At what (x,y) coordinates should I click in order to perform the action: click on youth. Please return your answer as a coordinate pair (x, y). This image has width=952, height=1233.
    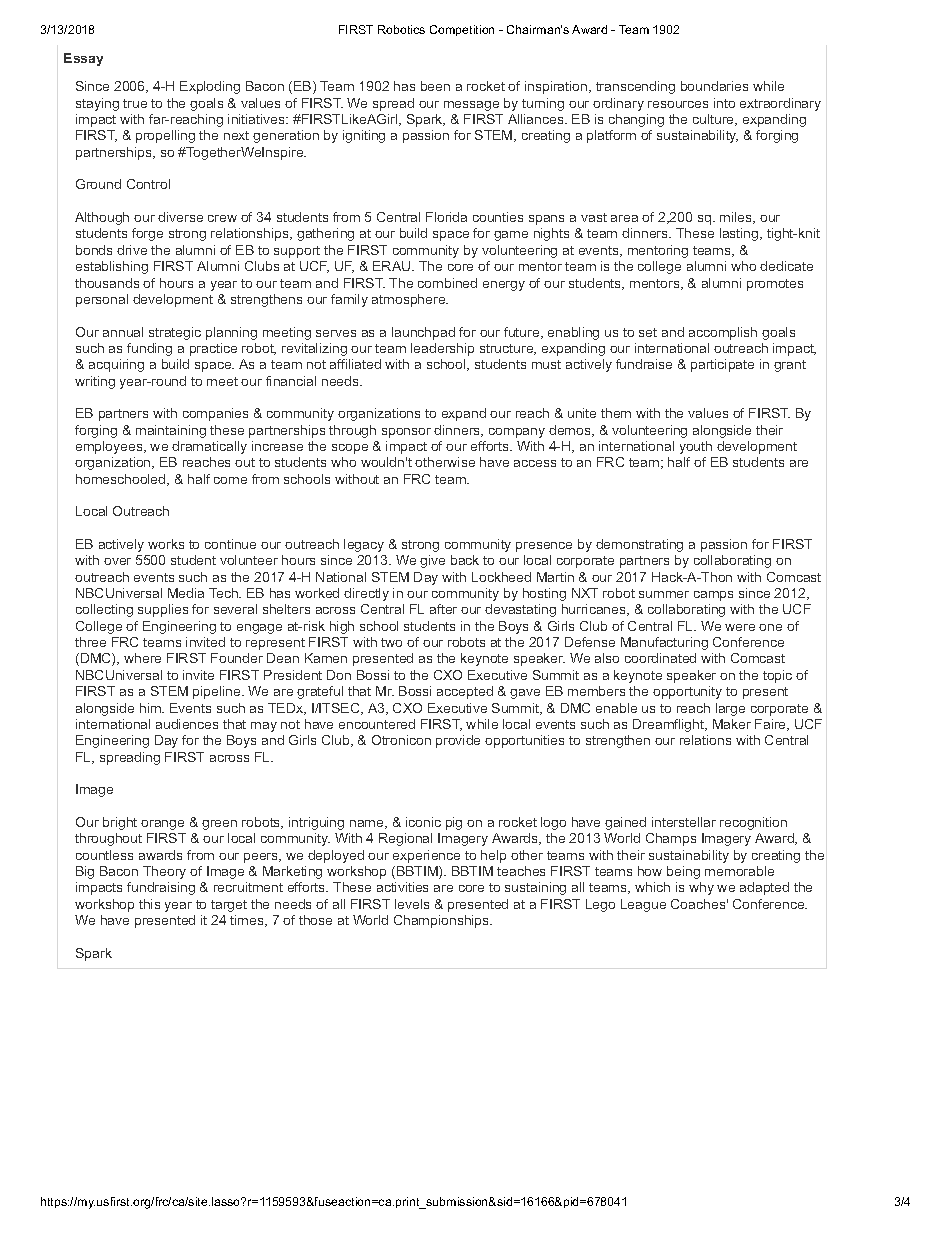
    Looking at the image, I should click on (696, 447).
